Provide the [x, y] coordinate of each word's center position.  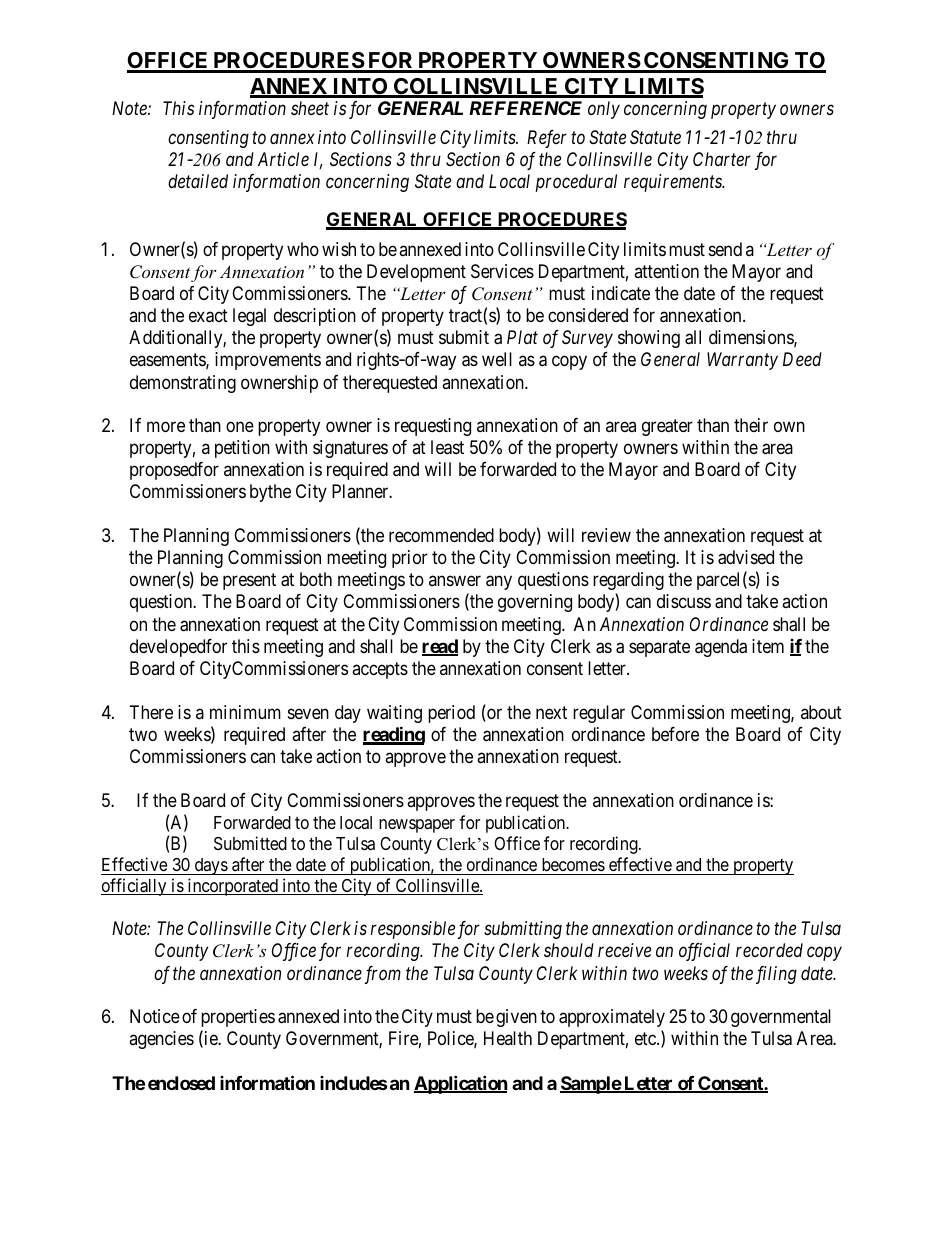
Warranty [742, 361]
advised [746, 557]
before [675, 734]
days [210, 866]
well [497, 359]
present [249, 582]
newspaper [417, 826]
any [499, 583]
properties [238, 1018]
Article [283, 159]
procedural [576, 183]
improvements [268, 361]
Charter [722, 159]
